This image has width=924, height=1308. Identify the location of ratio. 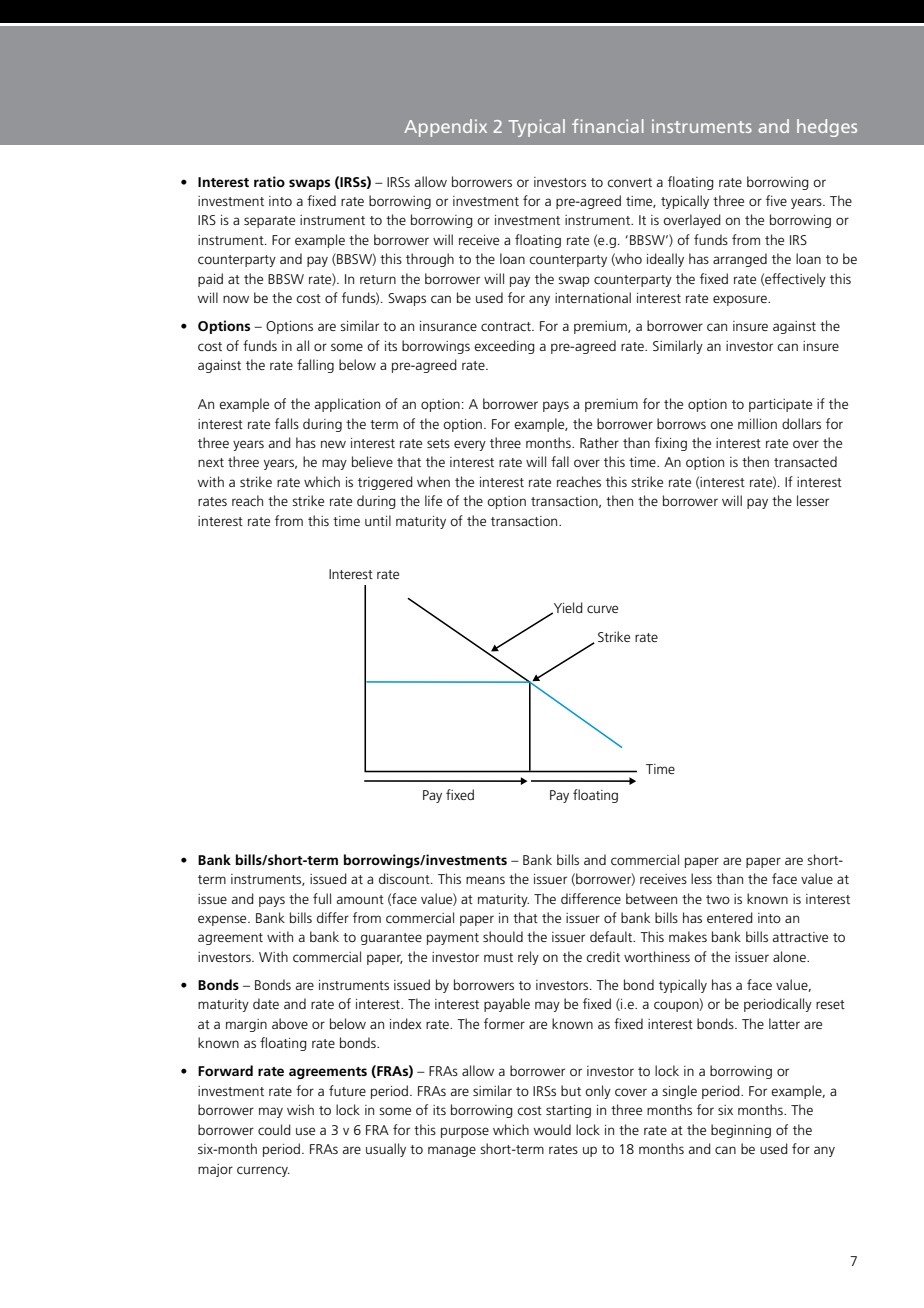
(269, 181).
